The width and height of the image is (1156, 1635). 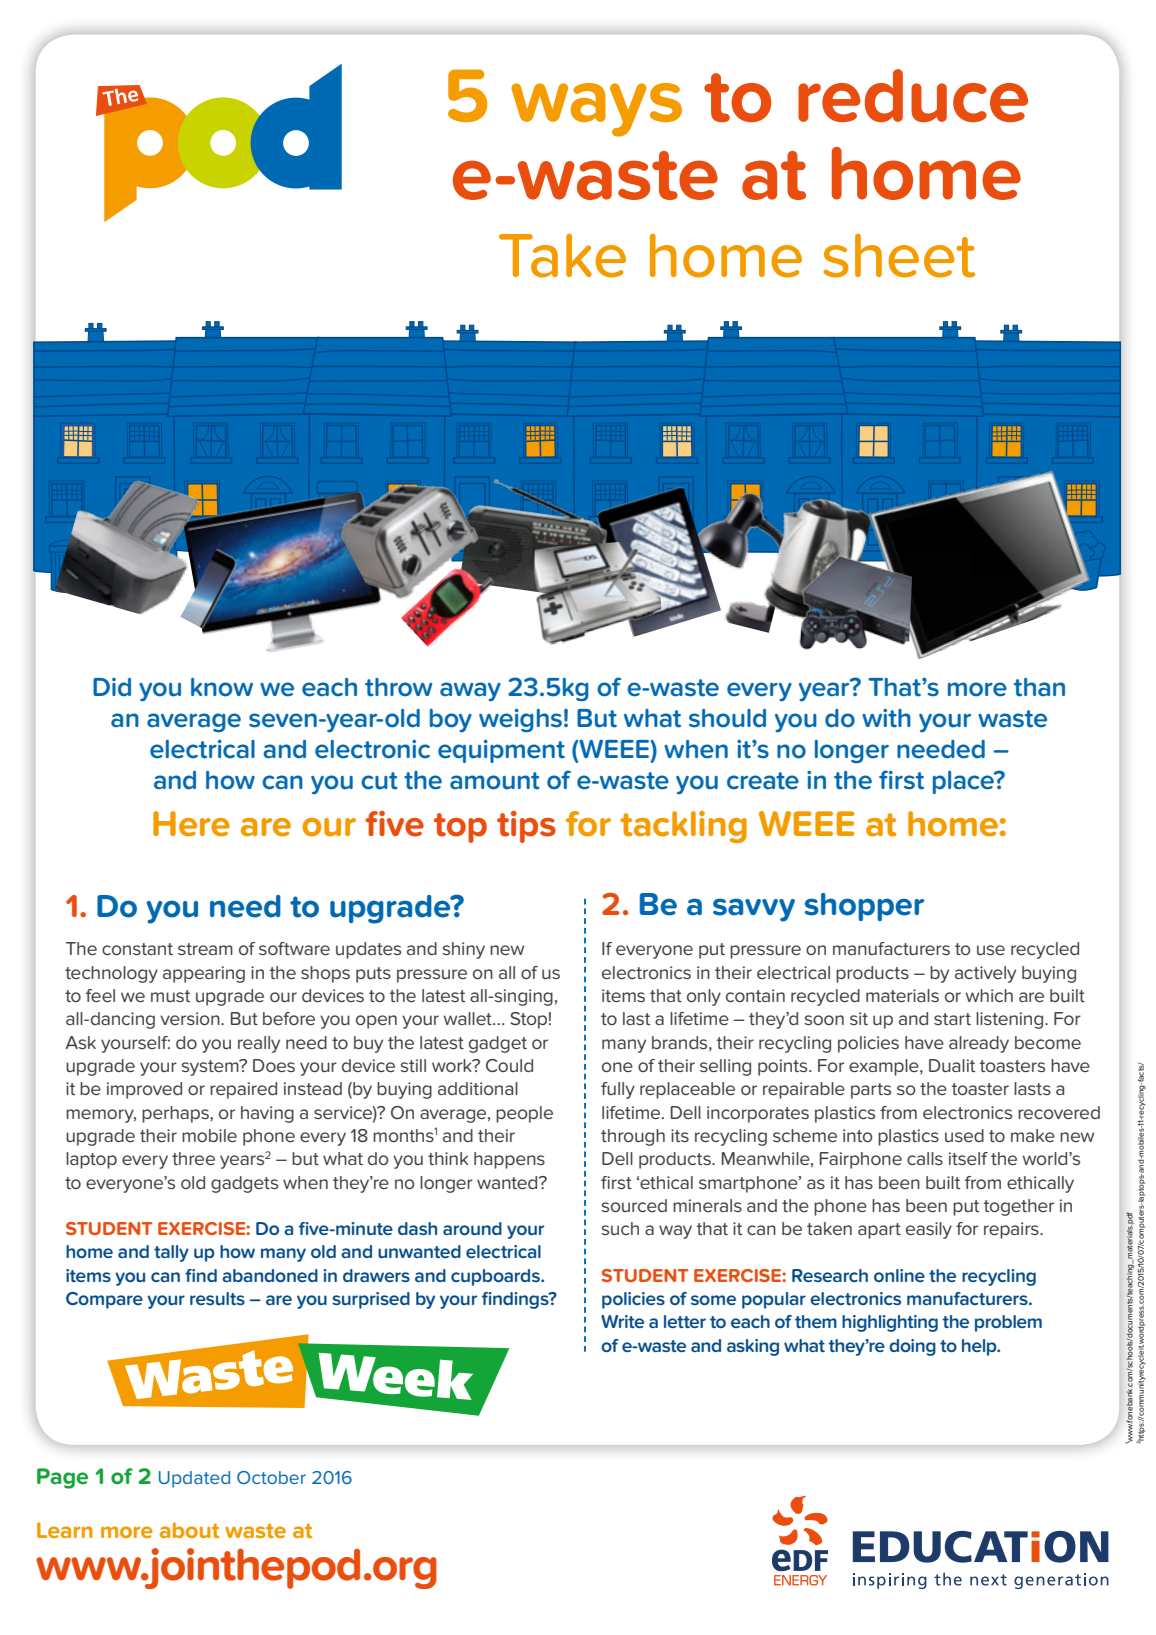 What do you see at coordinates (596, 110) in the image?
I see `ways` at bounding box center [596, 110].
